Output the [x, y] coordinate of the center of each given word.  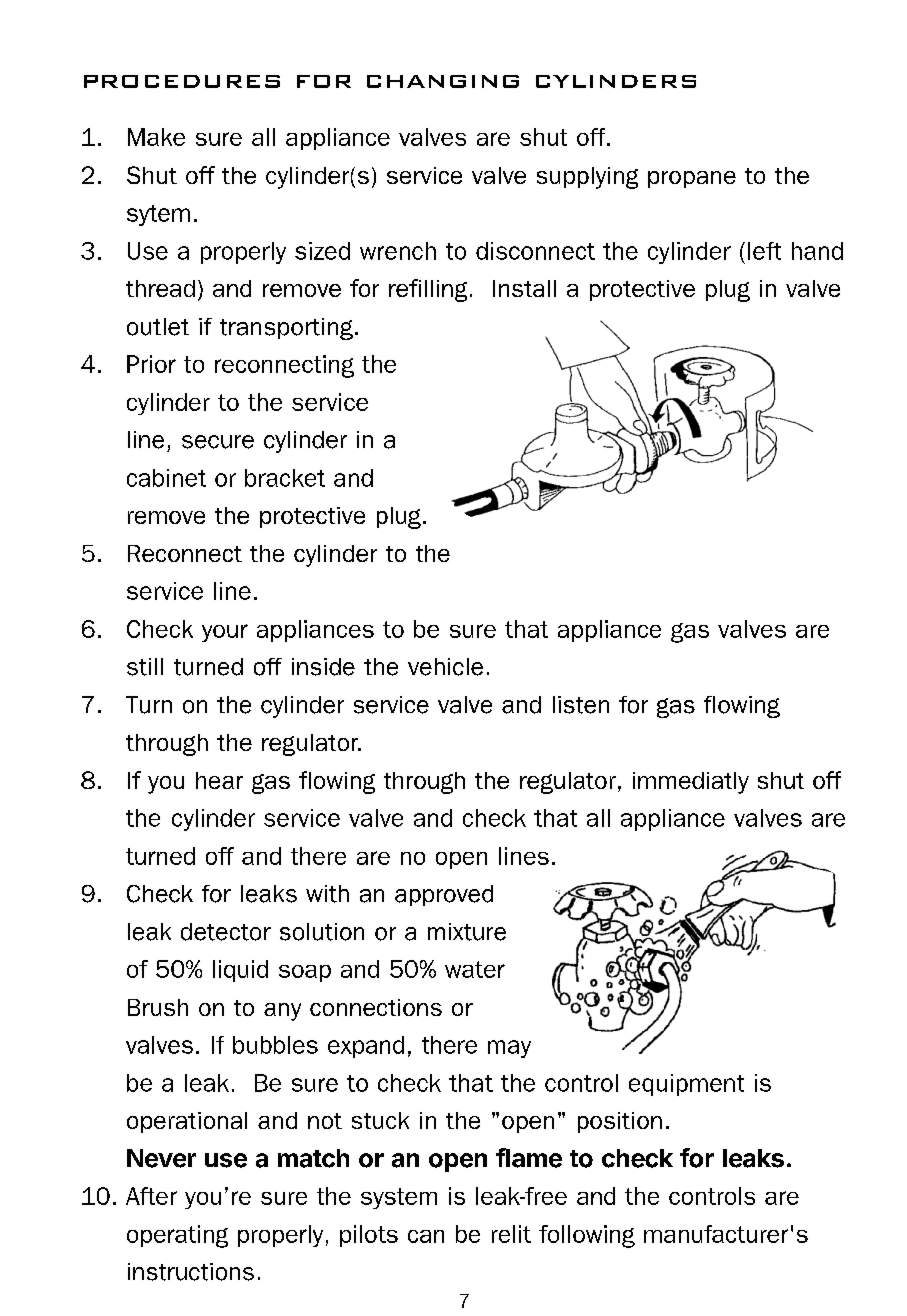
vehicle [445, 667]
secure [218, 442]
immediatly [691, 783]
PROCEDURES [182, 81]
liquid [240, 971]
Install [524, 288]
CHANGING [443, 81]
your [225, 633]
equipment [686, 1085]
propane [692, 179]
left [764, 251]
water [475, 969]
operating [177, 1236]
